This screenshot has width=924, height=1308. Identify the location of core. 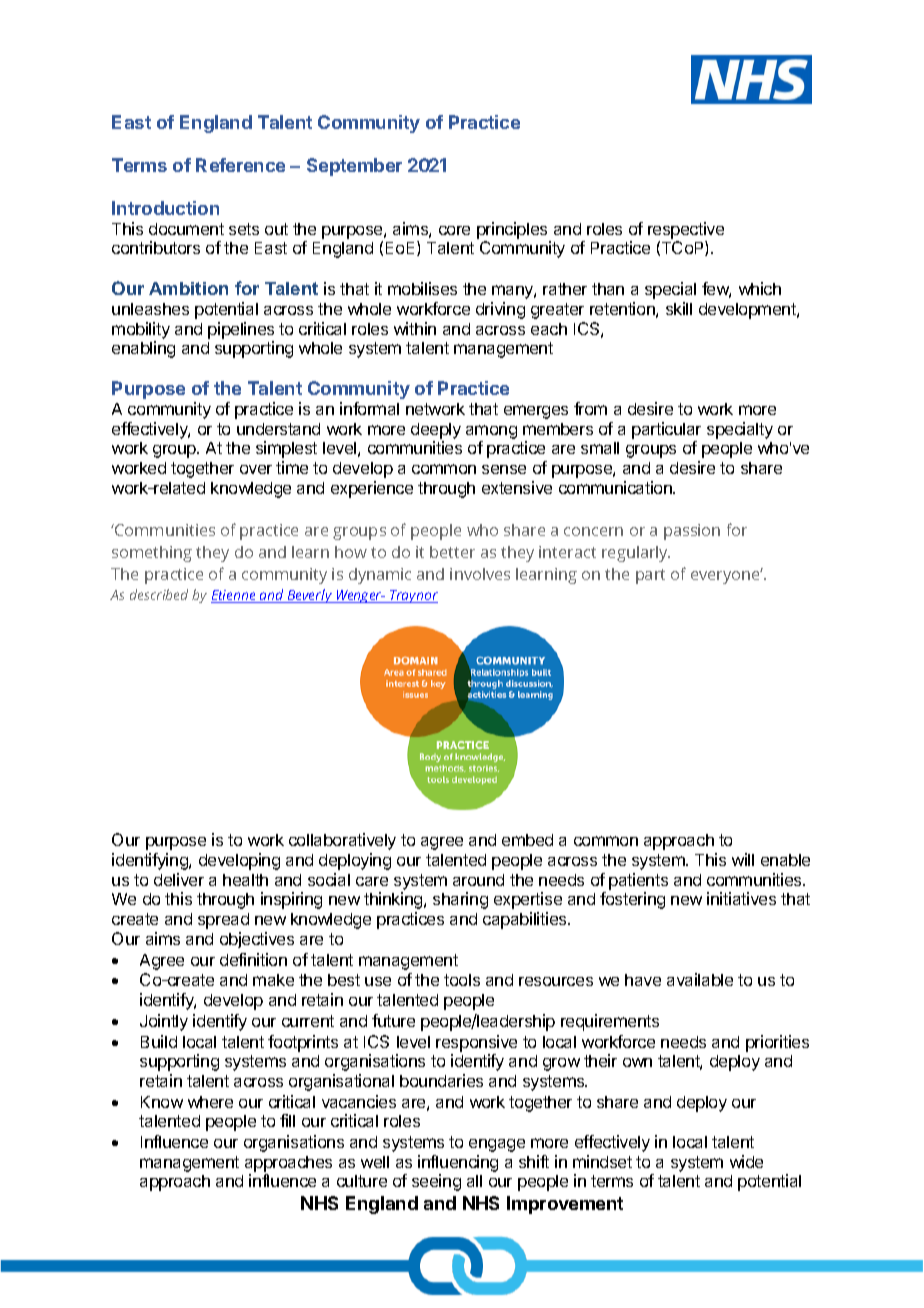
(454, 230).
